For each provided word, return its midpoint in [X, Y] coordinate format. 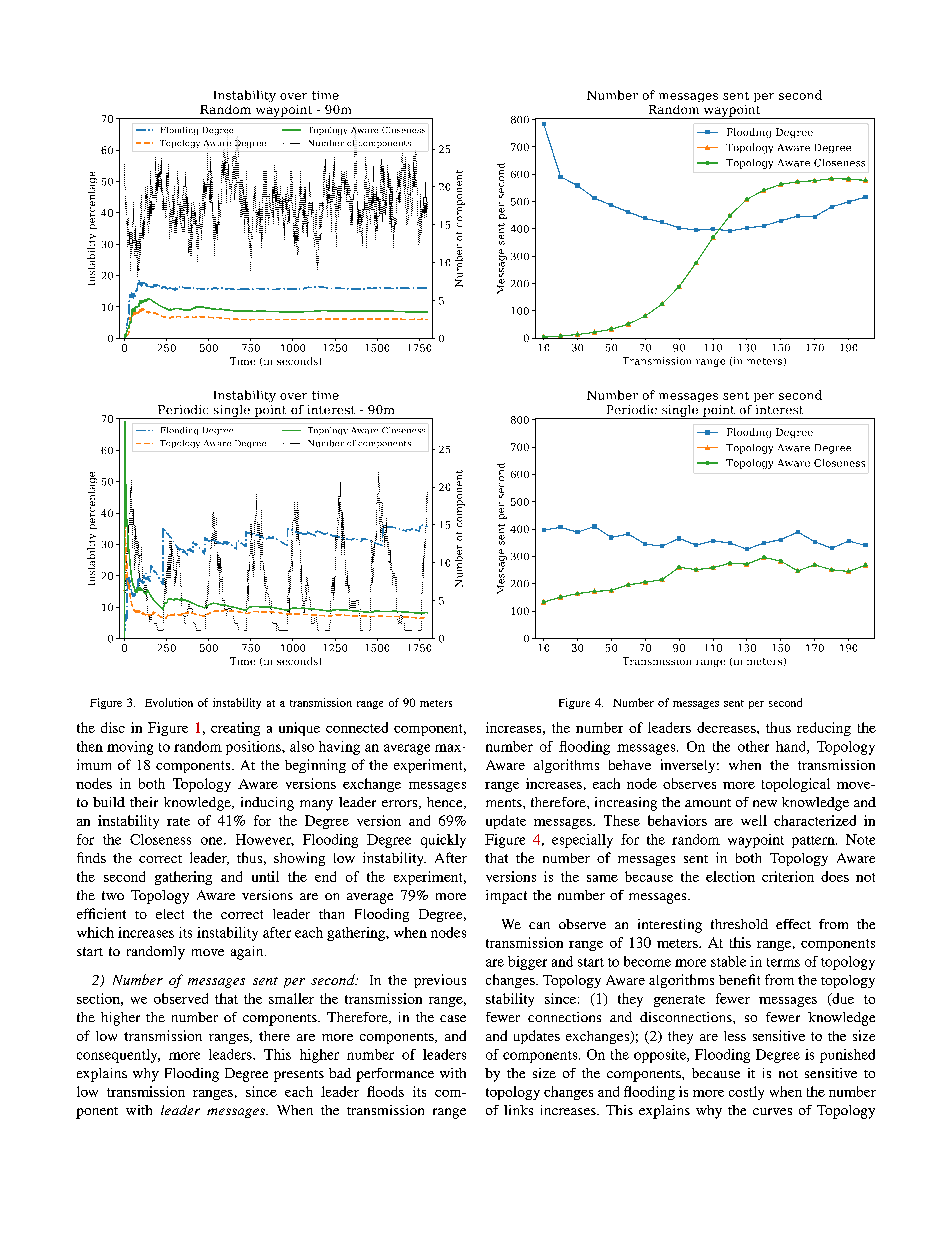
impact [506, 897]
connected [357, 727]
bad [340, 1073]
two [113, 895]
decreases [727, 727]
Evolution [169, 702]
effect [793, 924]
